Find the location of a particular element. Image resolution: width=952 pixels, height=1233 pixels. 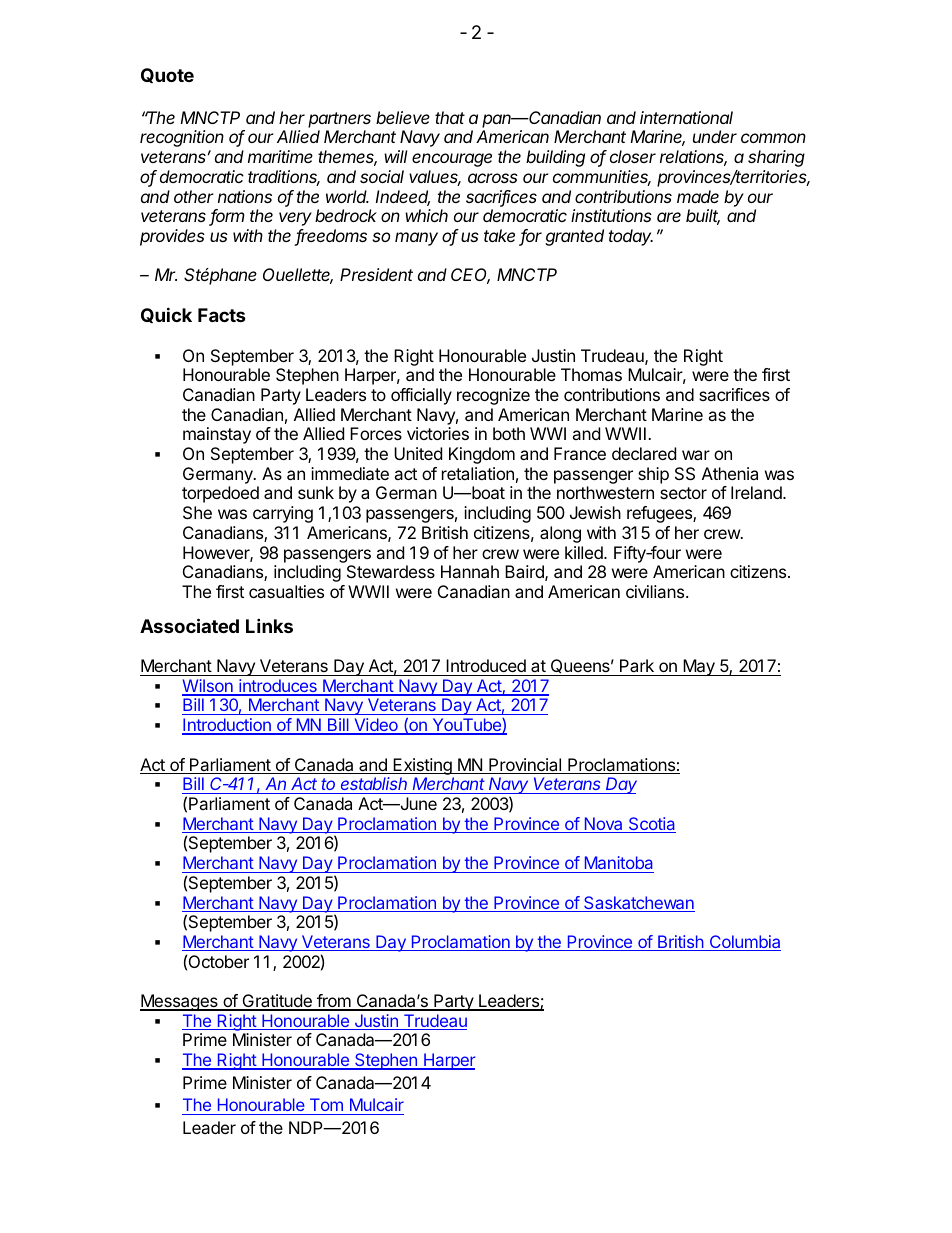

recognition is located at coordinates (182, 138).
